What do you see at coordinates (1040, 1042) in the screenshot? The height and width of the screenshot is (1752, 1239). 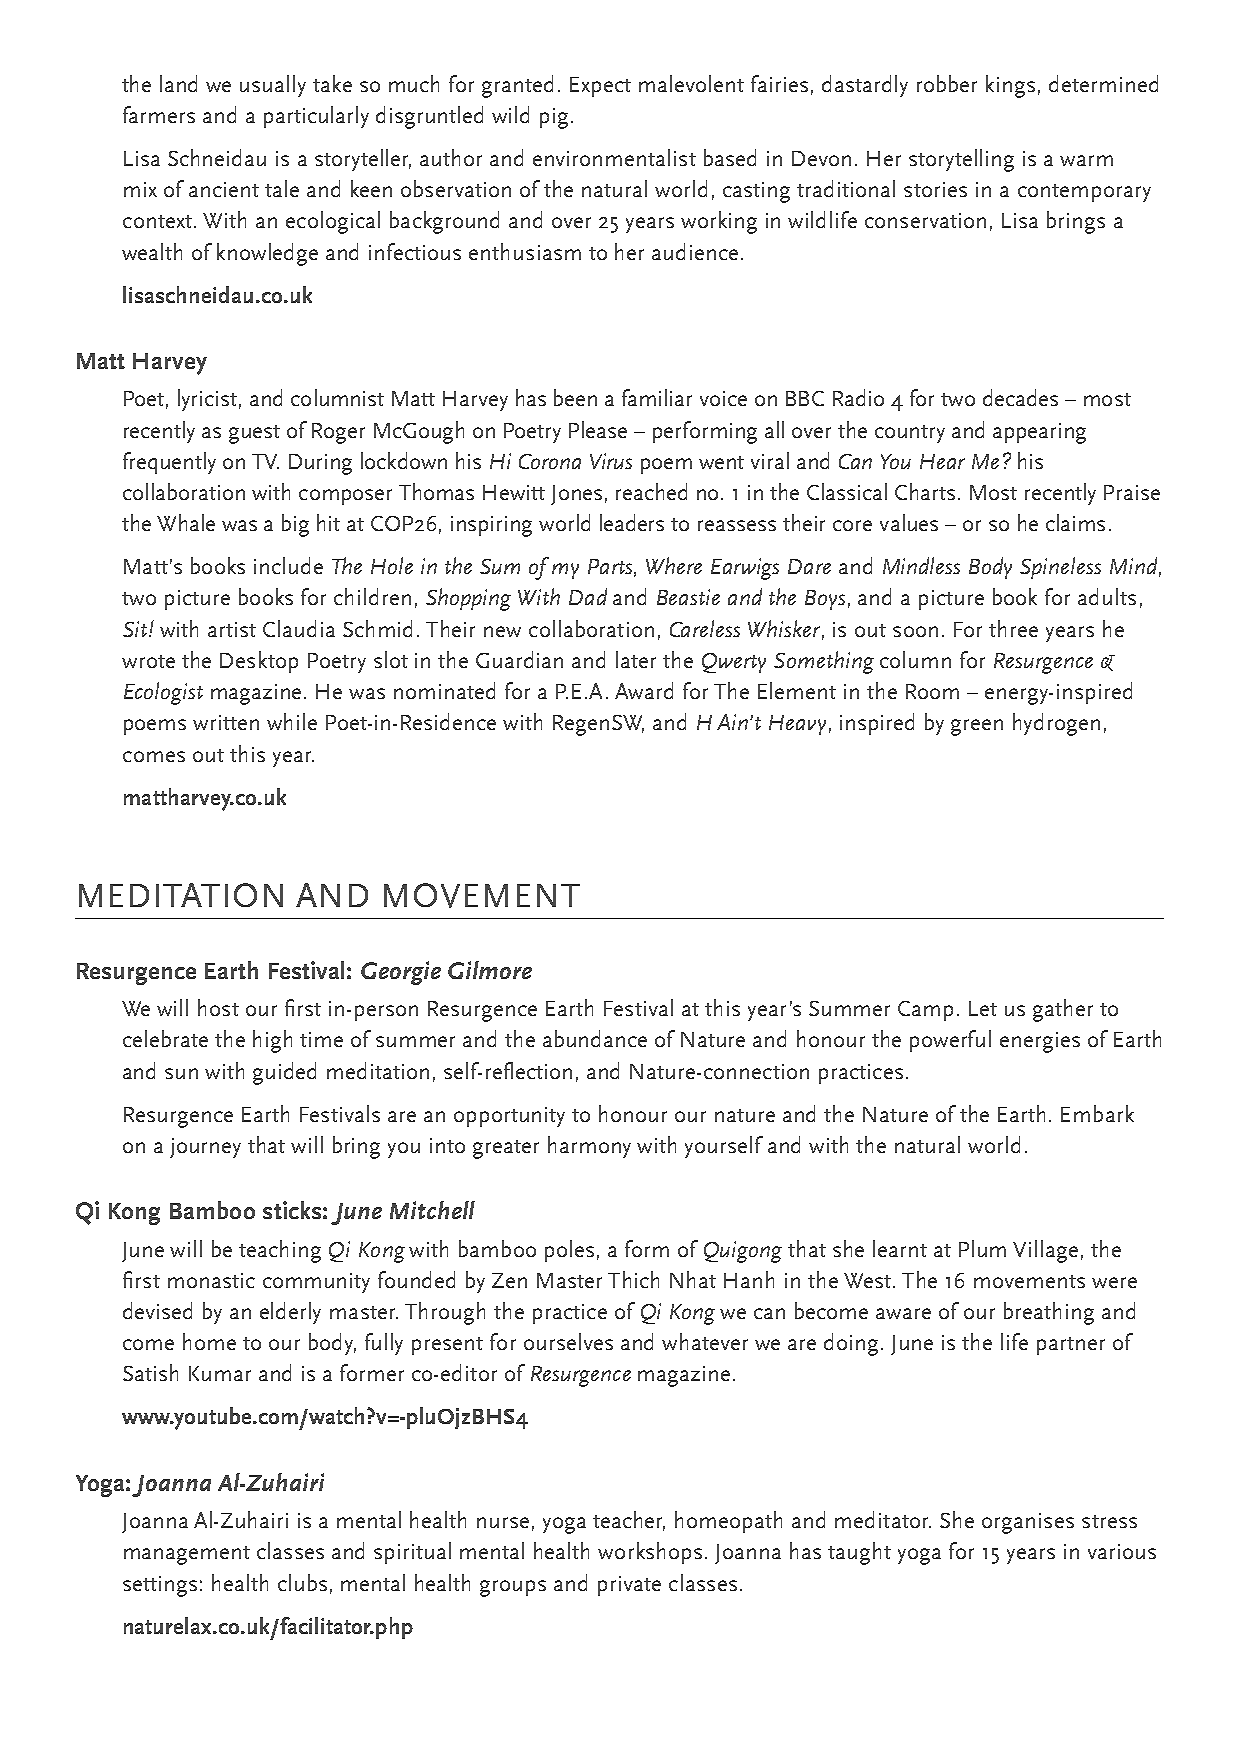 I see `energies` at bounding box center [1040, 1042].
